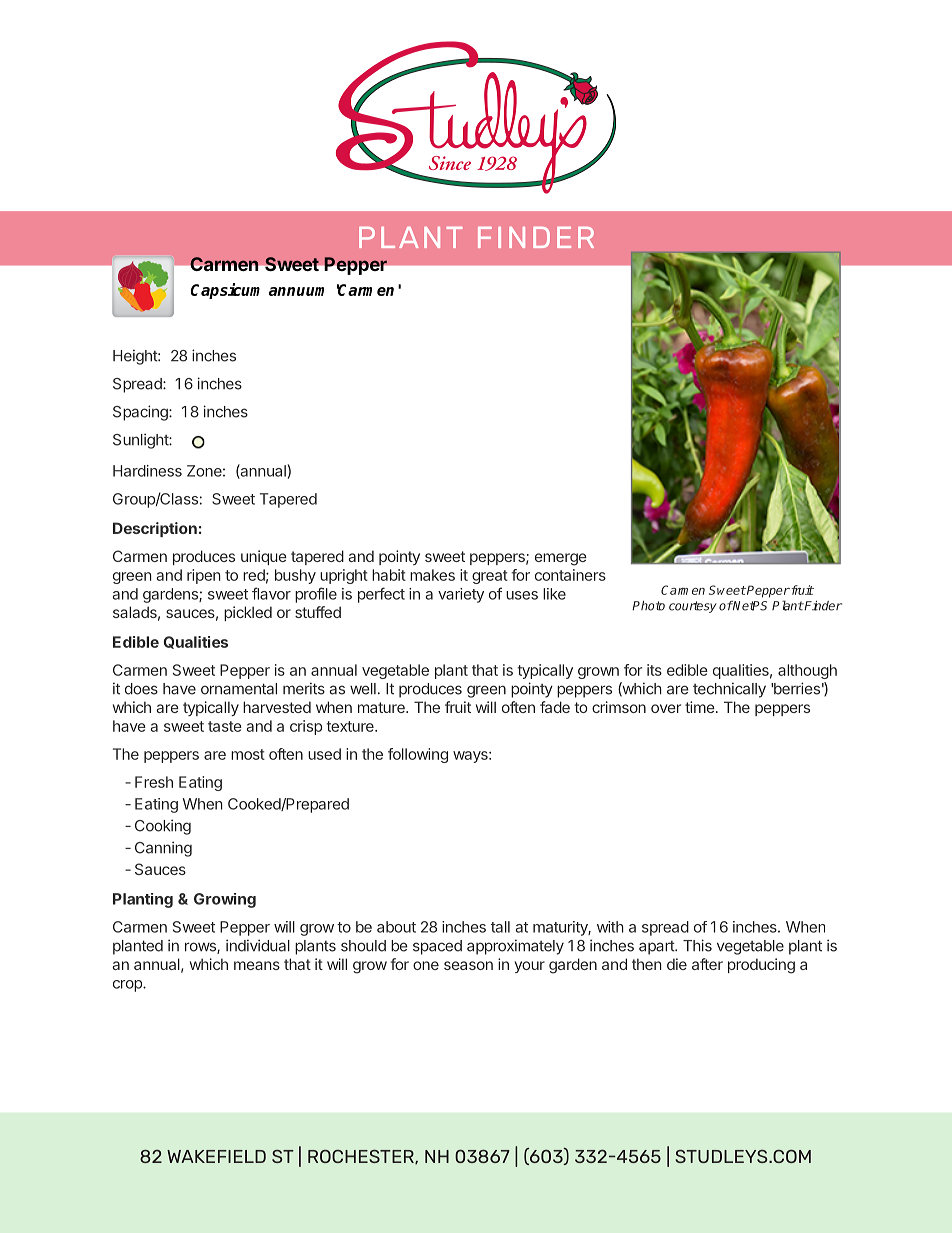 The height and width of the screenshot is (1233, 952). I want to click on following, so click(418, 755).
